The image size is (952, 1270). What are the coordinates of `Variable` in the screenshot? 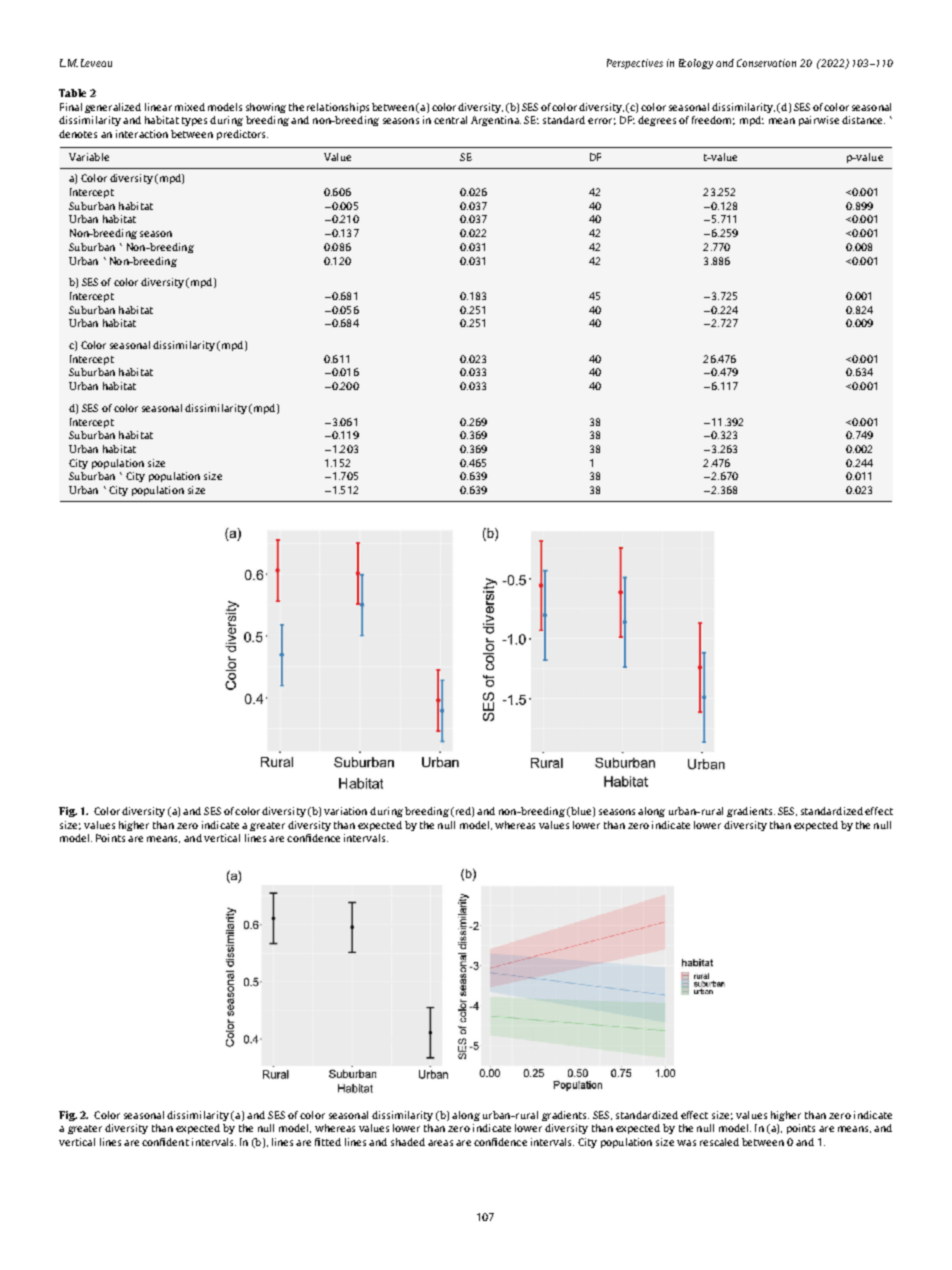 It's located at (89, 157).
